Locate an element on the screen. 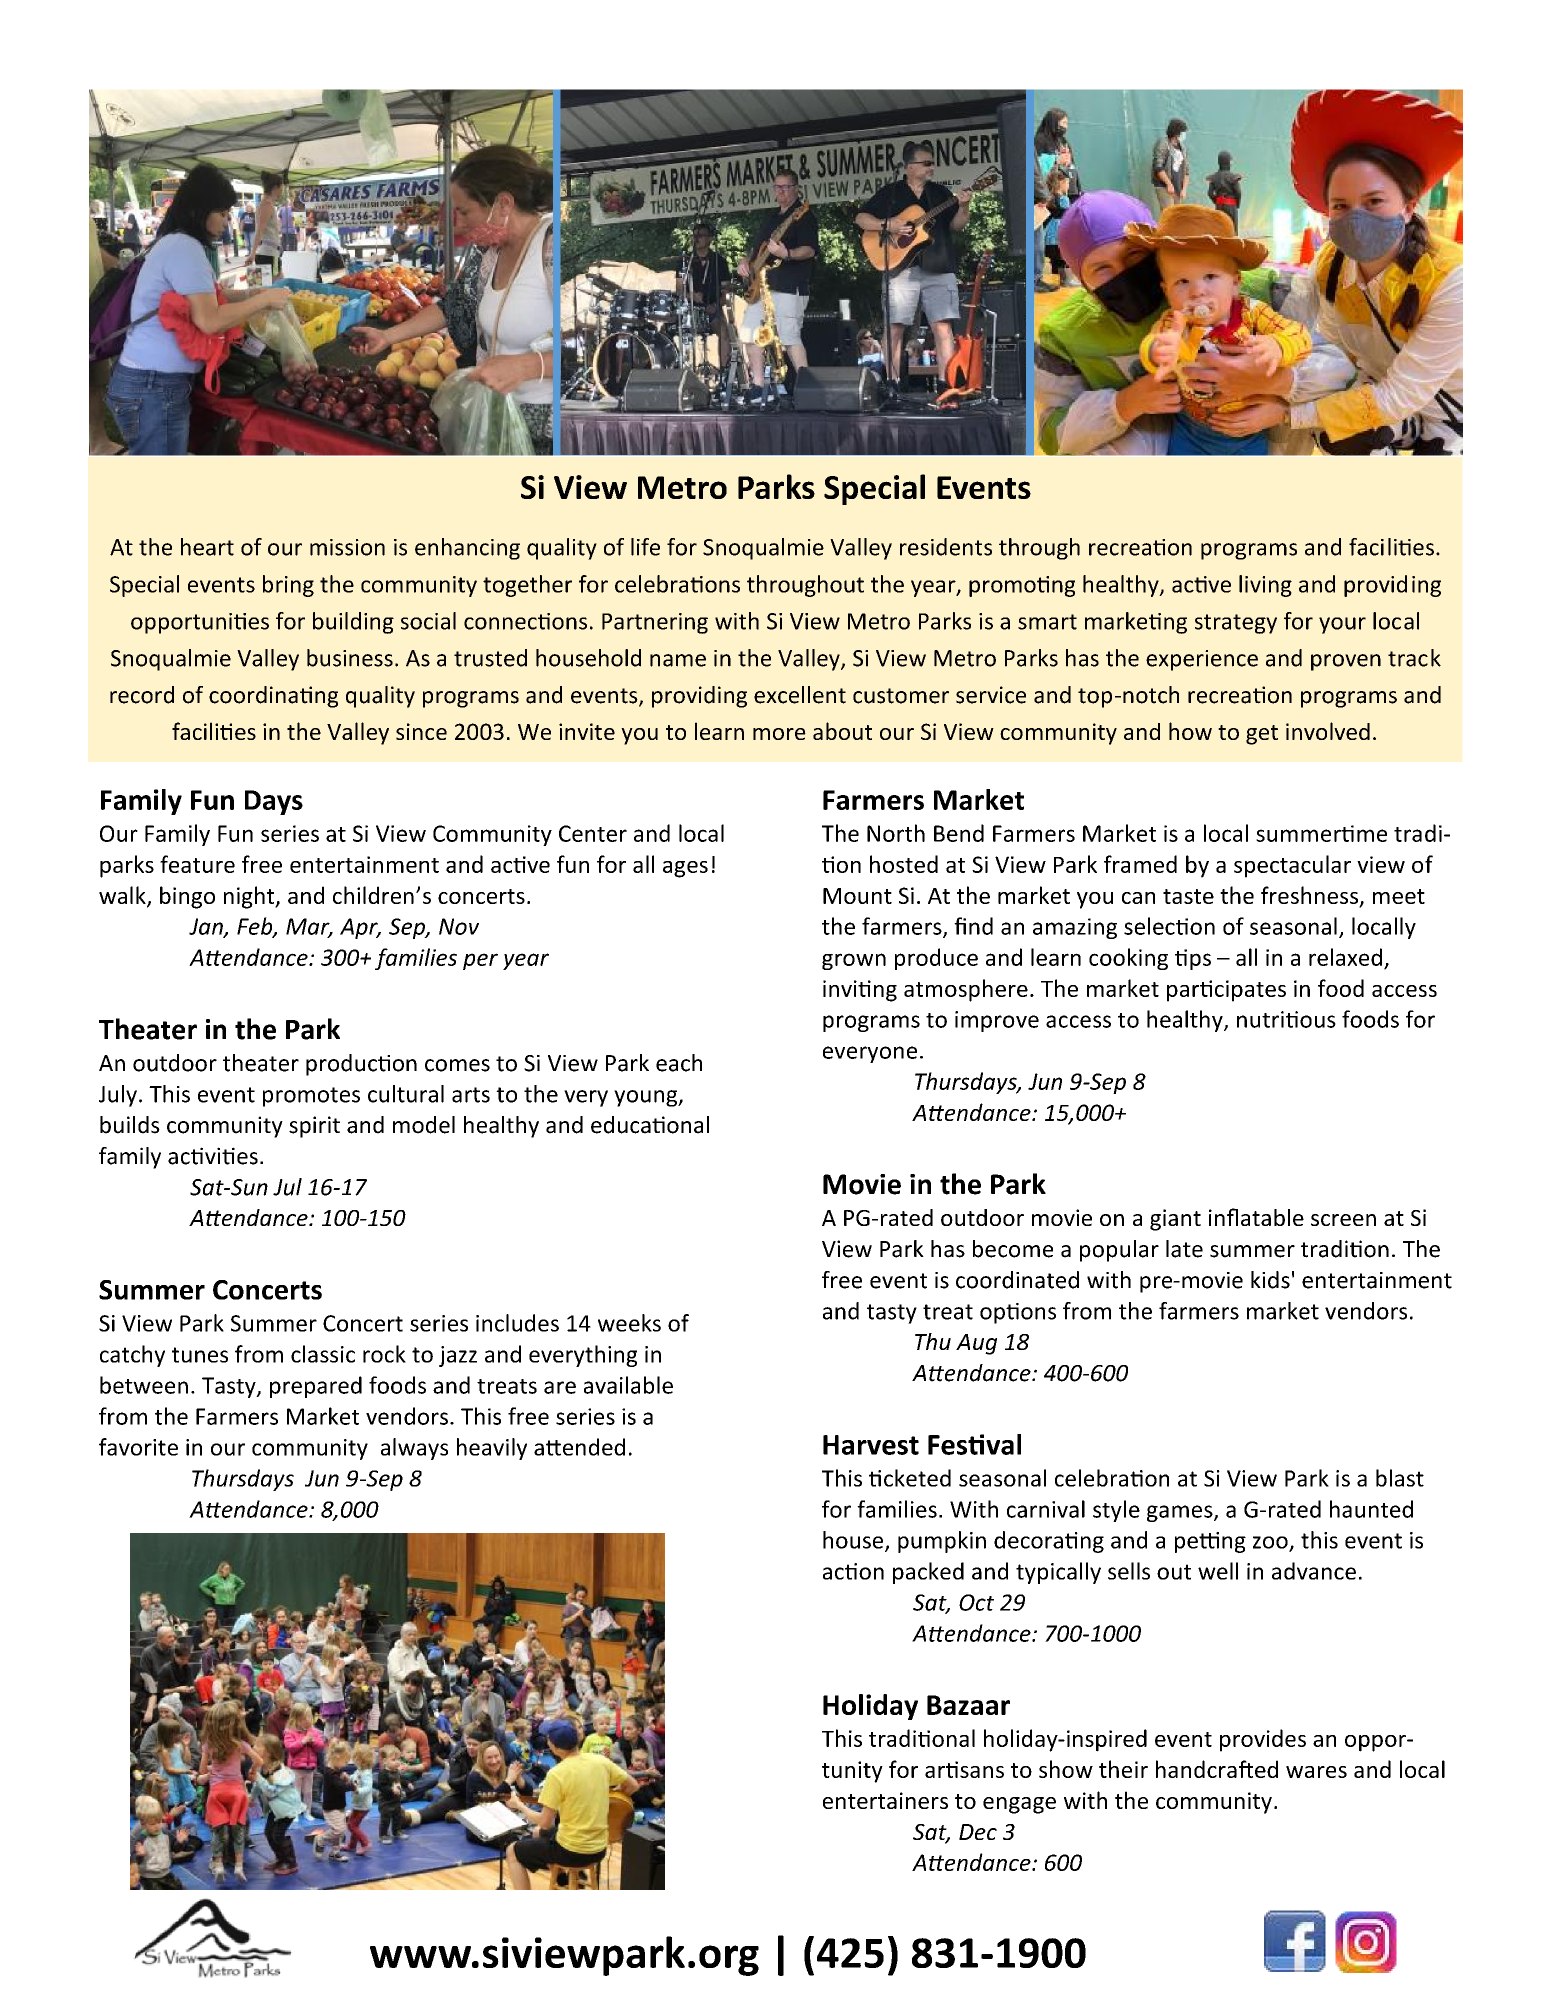 The image size is (1554, 2011). spectacular is located at coordinates (1292, 866).
